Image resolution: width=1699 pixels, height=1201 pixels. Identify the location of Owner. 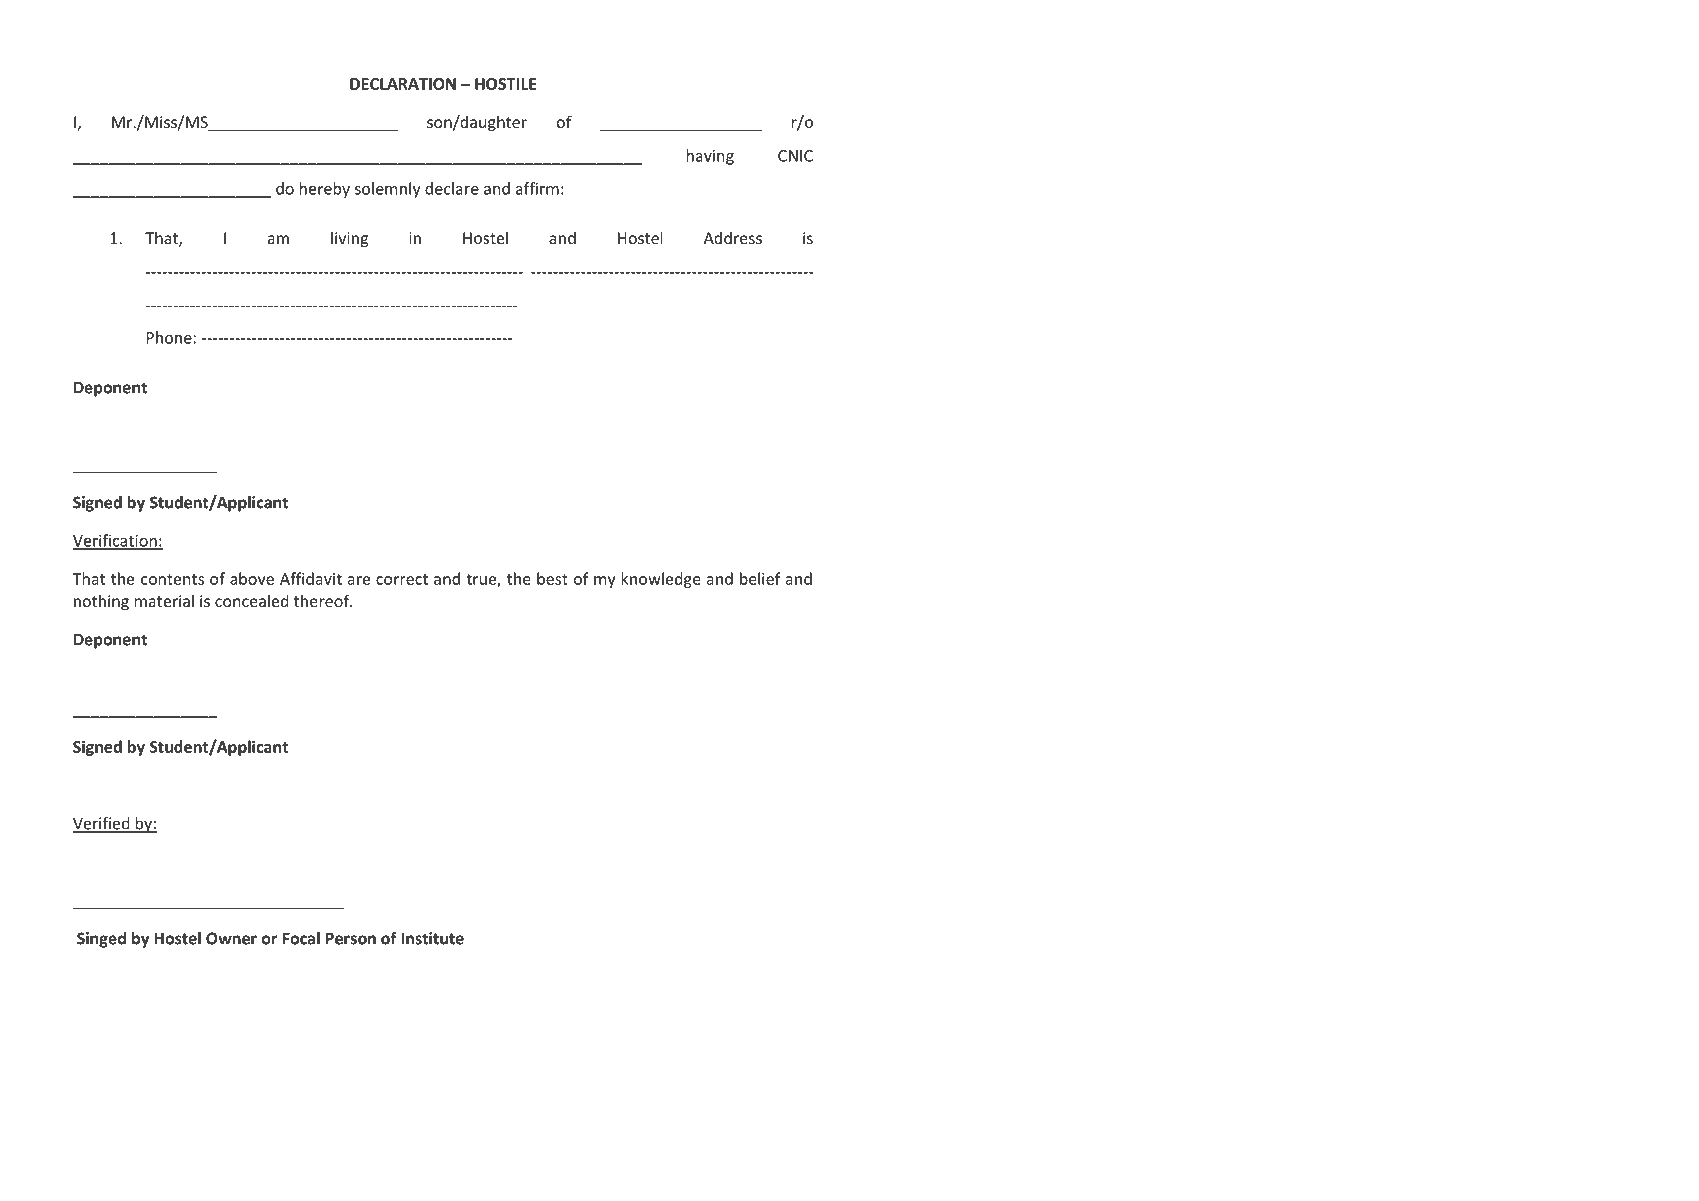
(231, 938).
